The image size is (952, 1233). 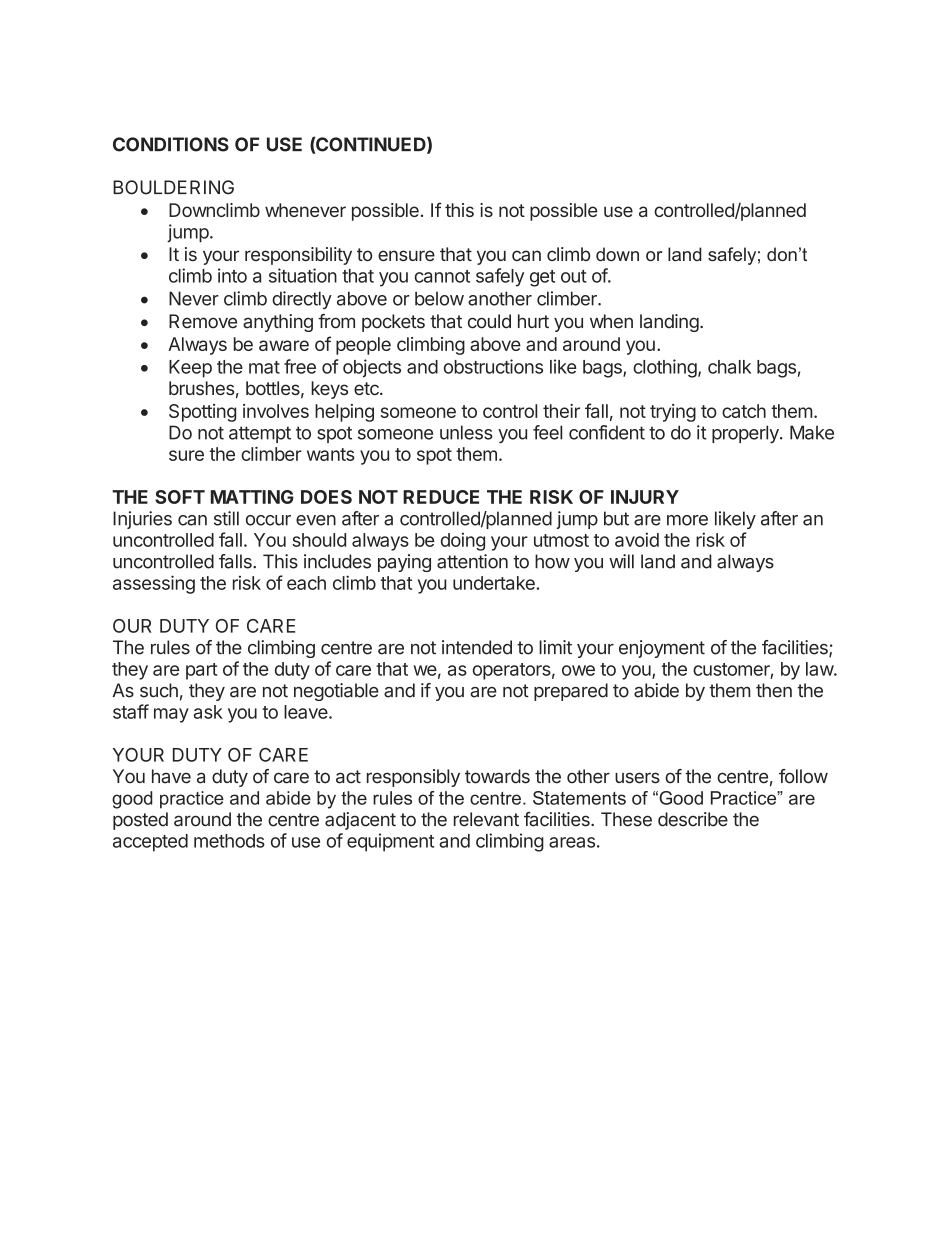 I want to click on SOFT, so click(x=180, y=497).
